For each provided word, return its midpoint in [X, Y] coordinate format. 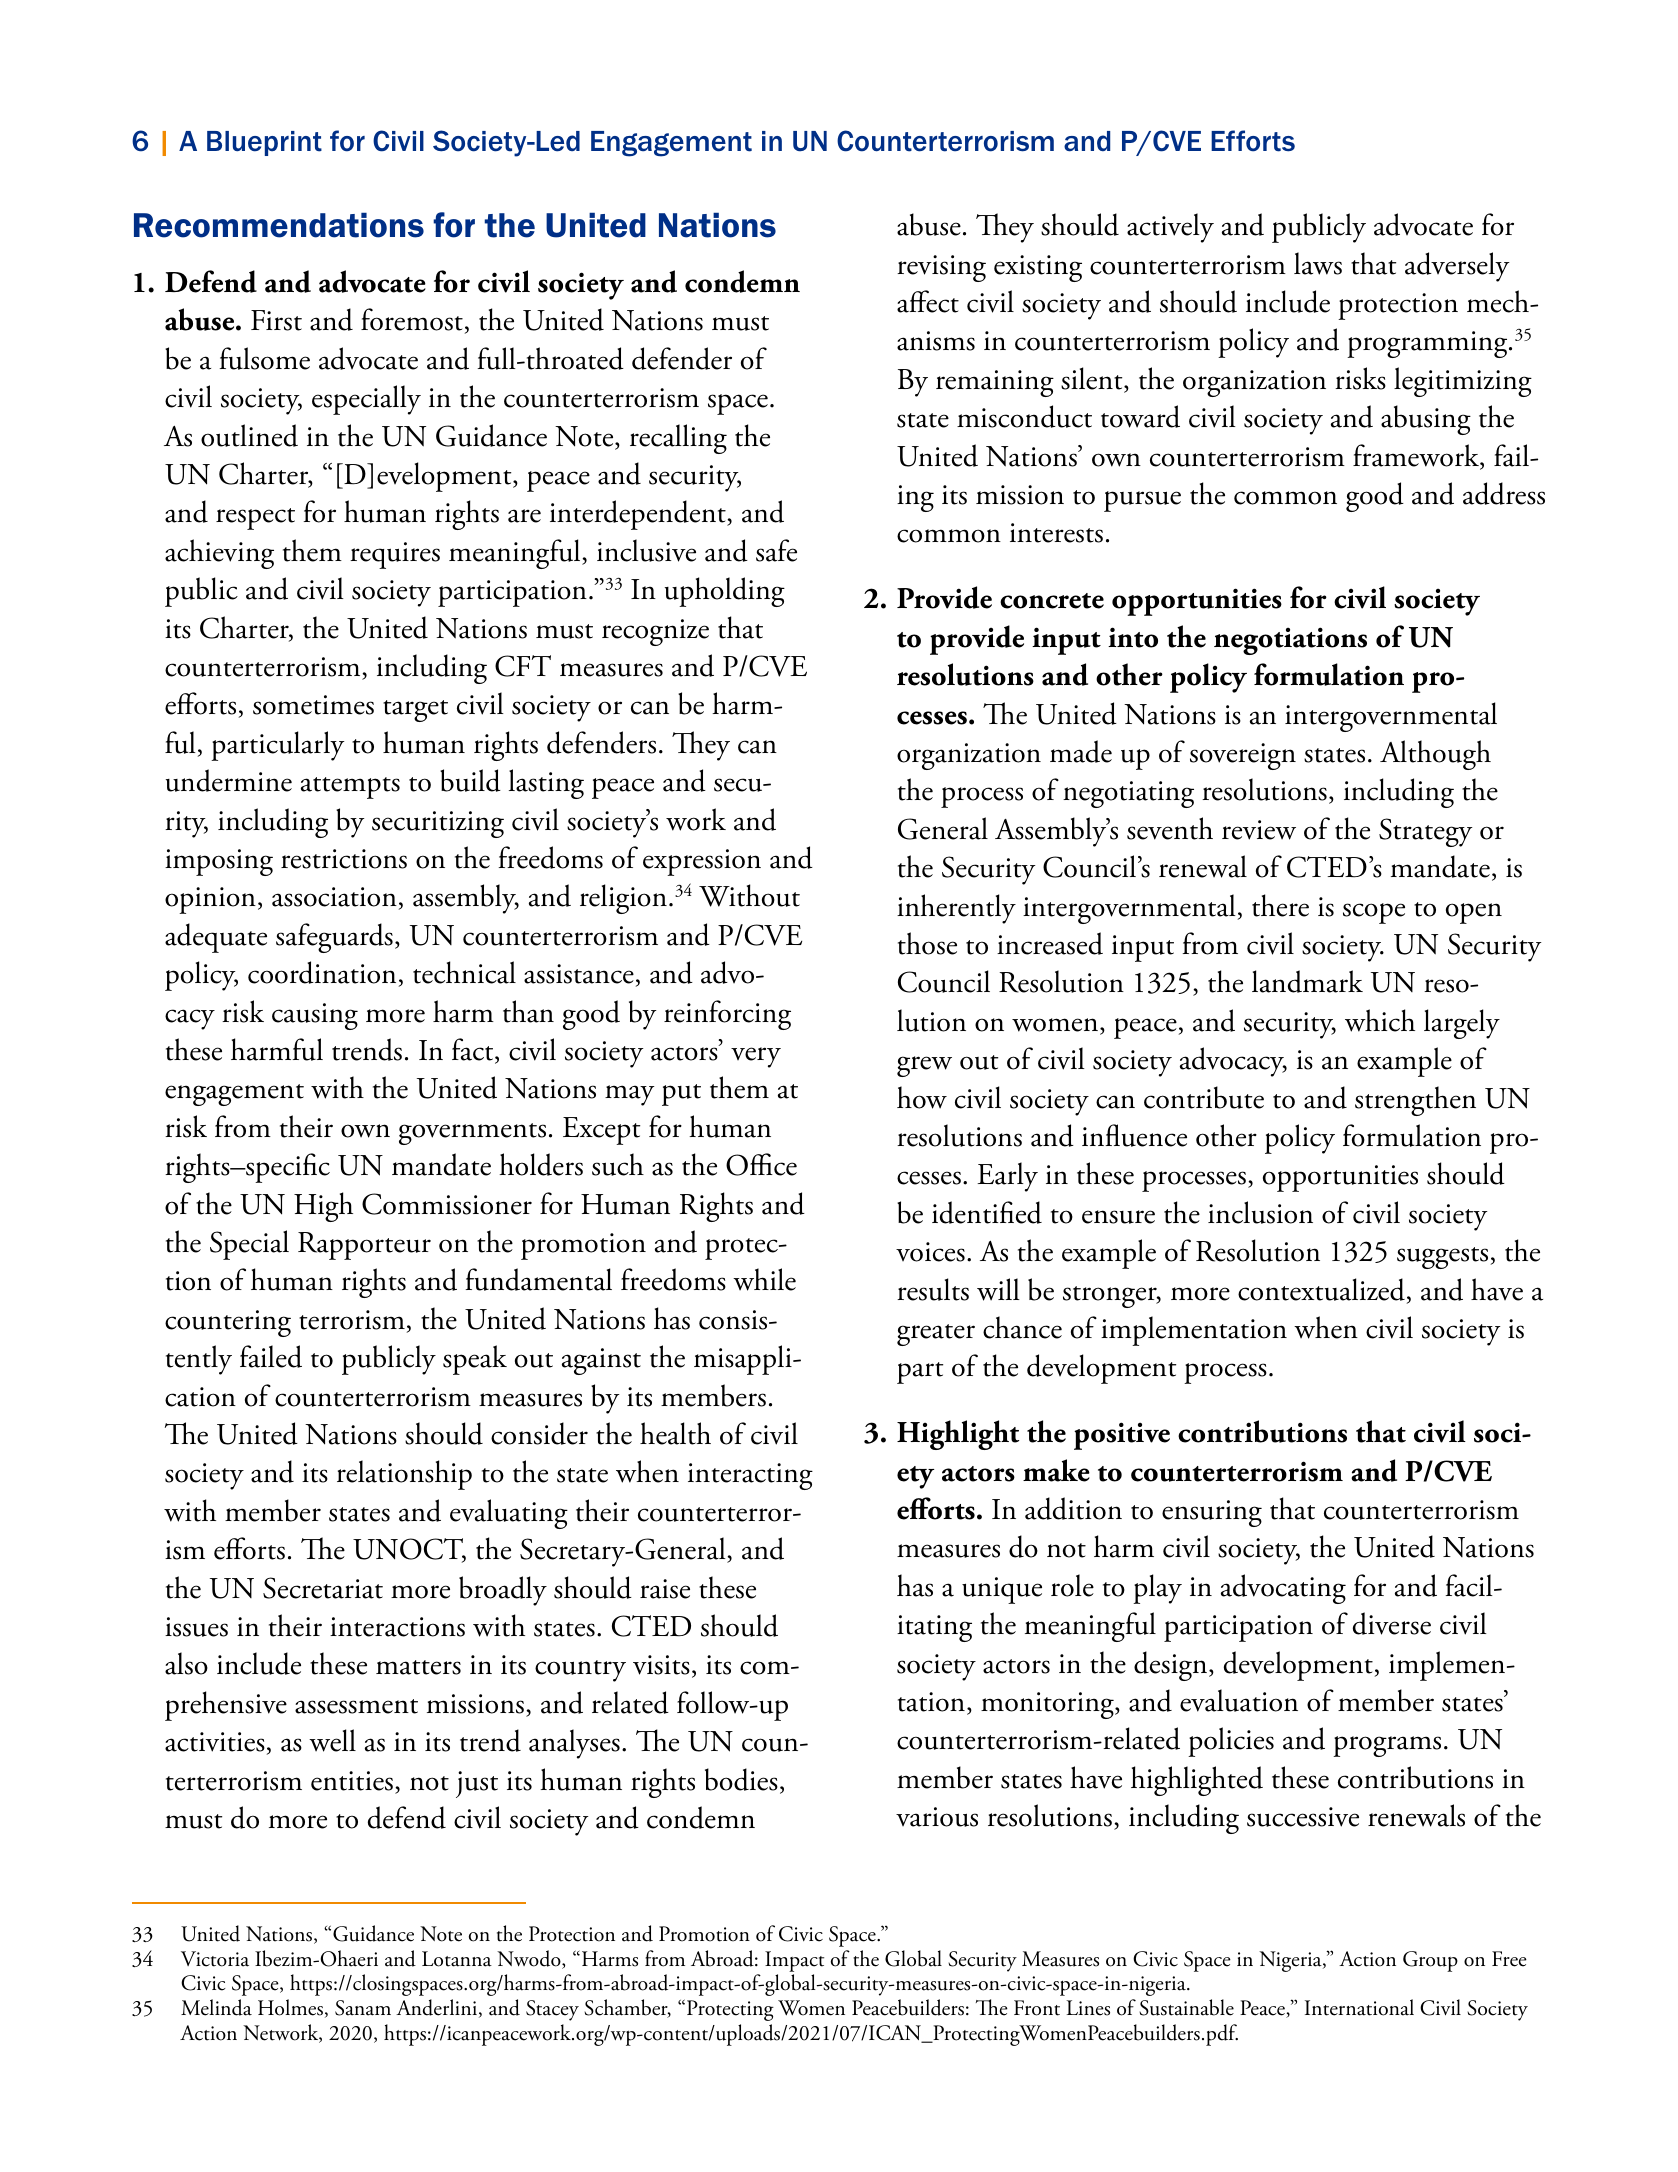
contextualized [1321, 1289]
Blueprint [264, 143]
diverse [1392, 1623]
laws [1318, 263]
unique [1002, 1590]
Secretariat [323, 1588]
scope [1374, 913]
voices [930, 1252]
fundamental [538, 1279]
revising [941, 268]
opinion [210, 900]
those [927, 943]
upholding [725, 592]
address [1504, 493]
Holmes [290, 2007]
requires [395, 555]
